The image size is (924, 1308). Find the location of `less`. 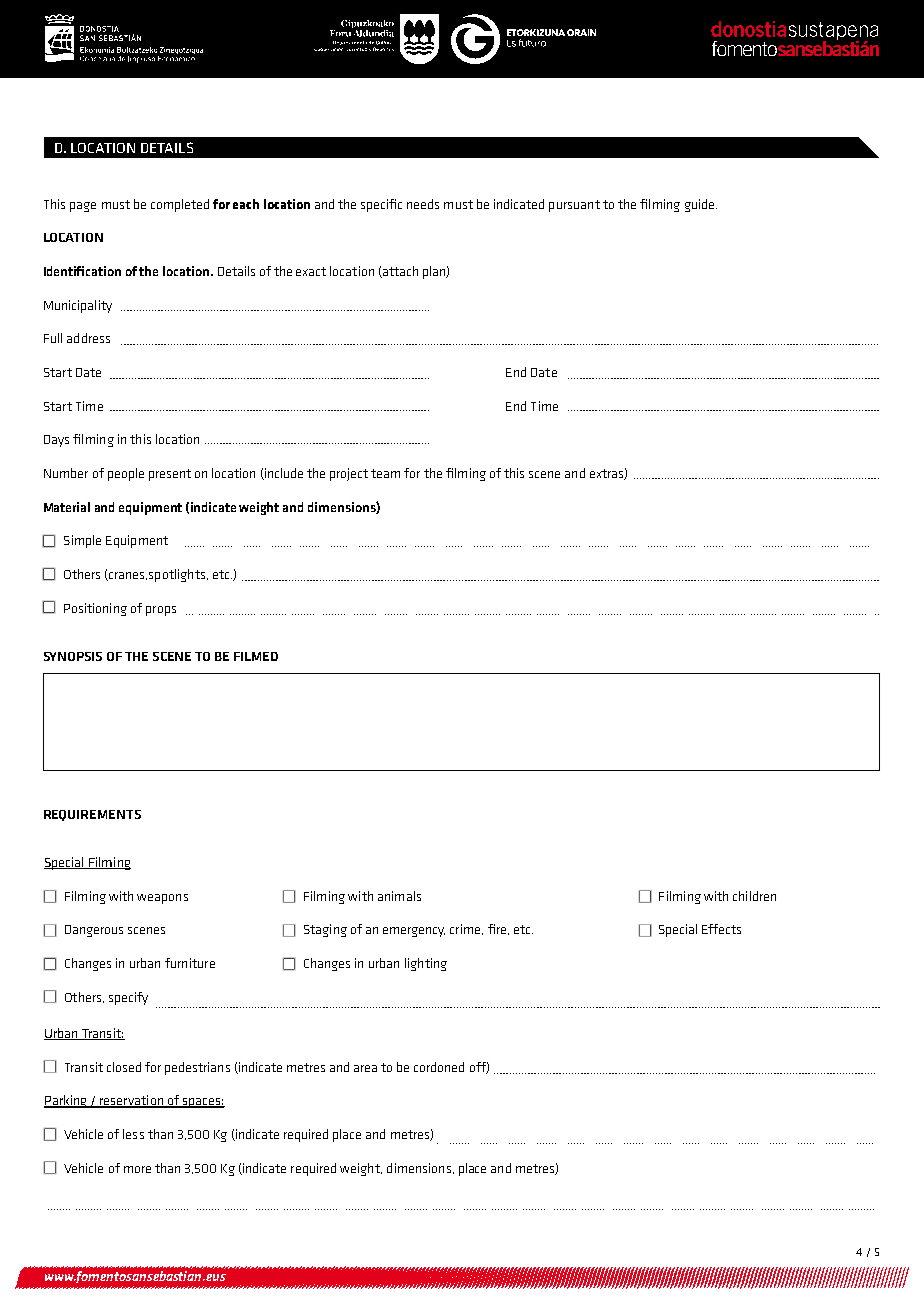

less is located at coordinates (133, 1134).
